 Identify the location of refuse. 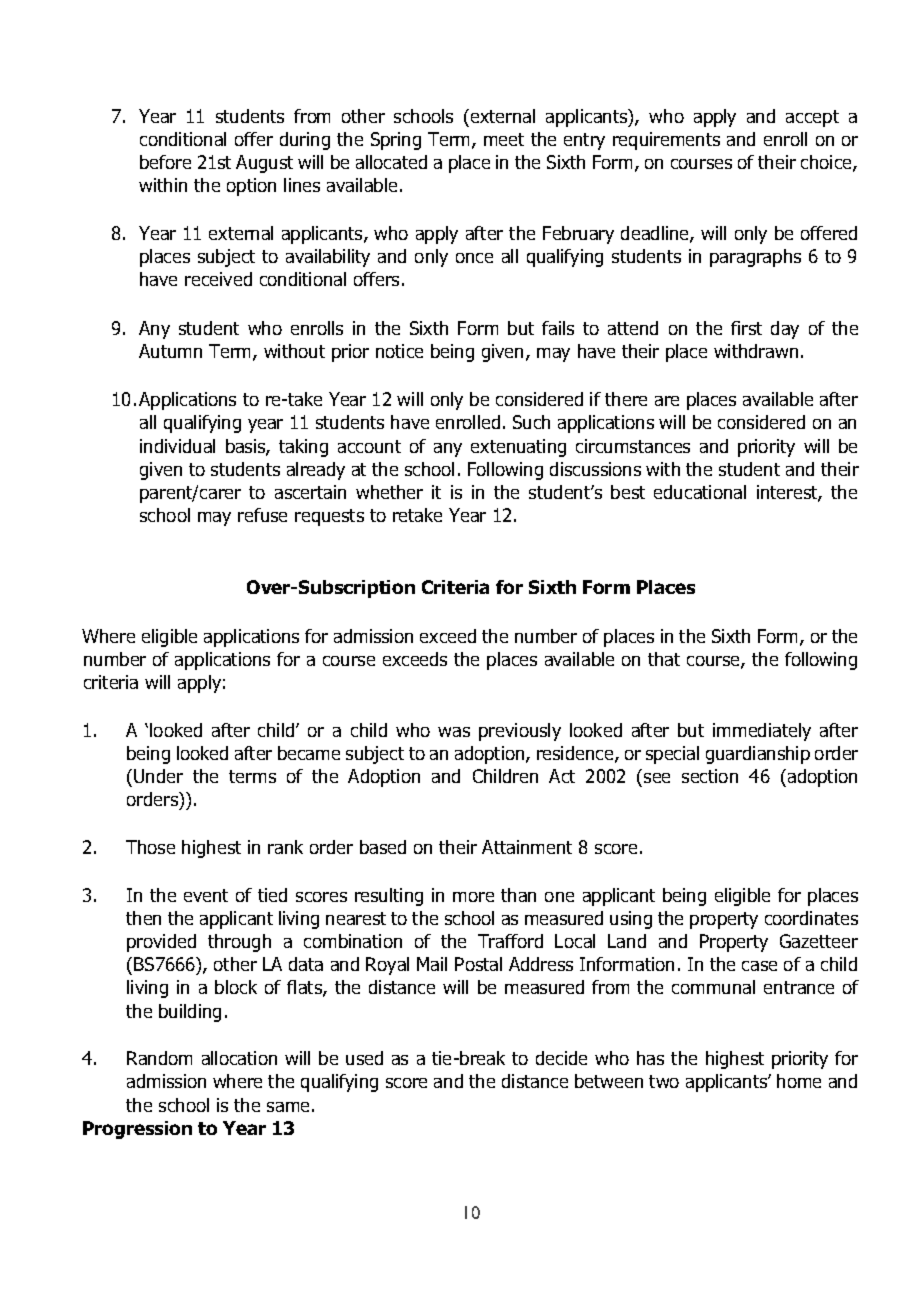
(262, 515).
